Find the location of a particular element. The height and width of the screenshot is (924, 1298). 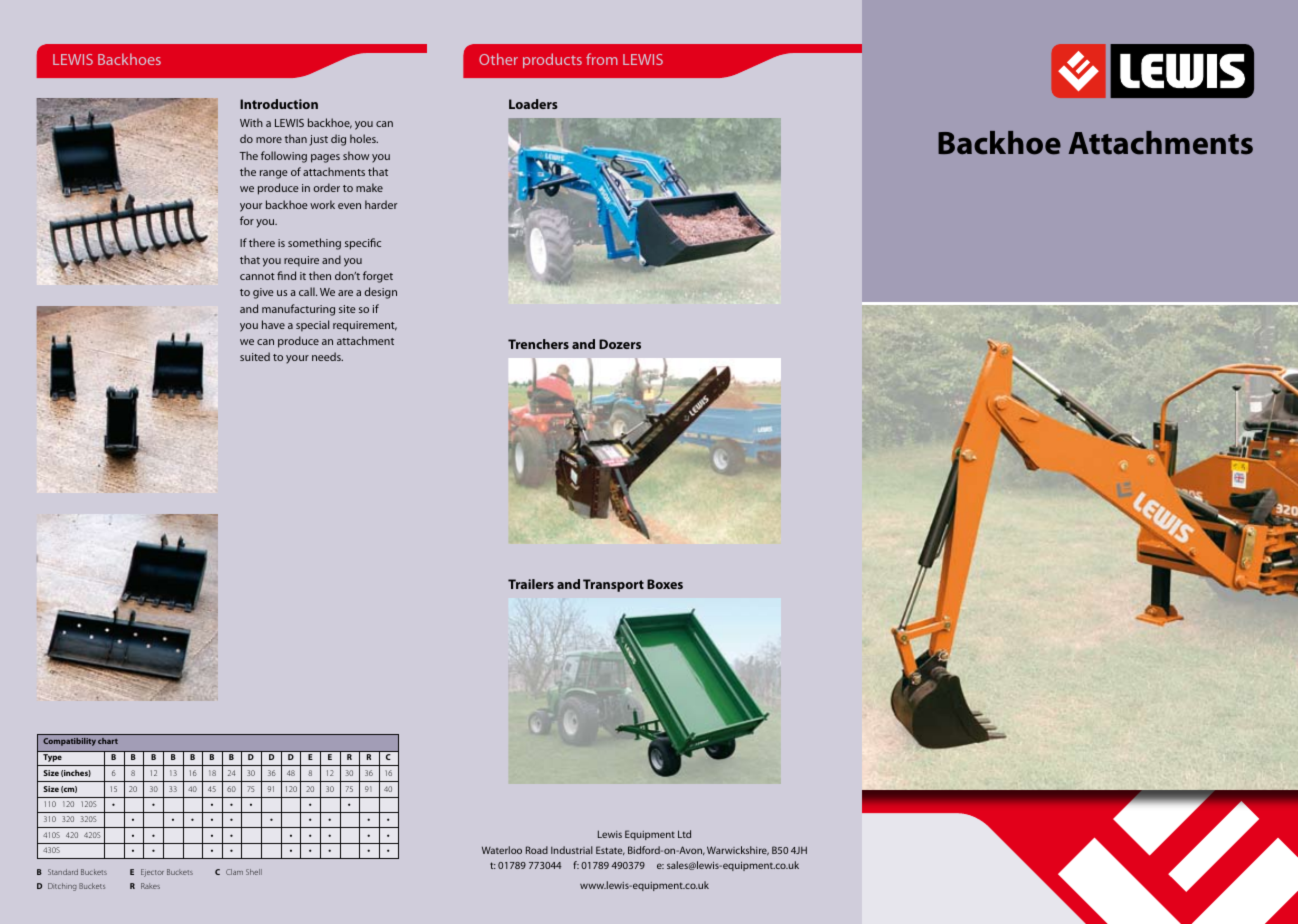

needs is located at coordinates (327, 356).
